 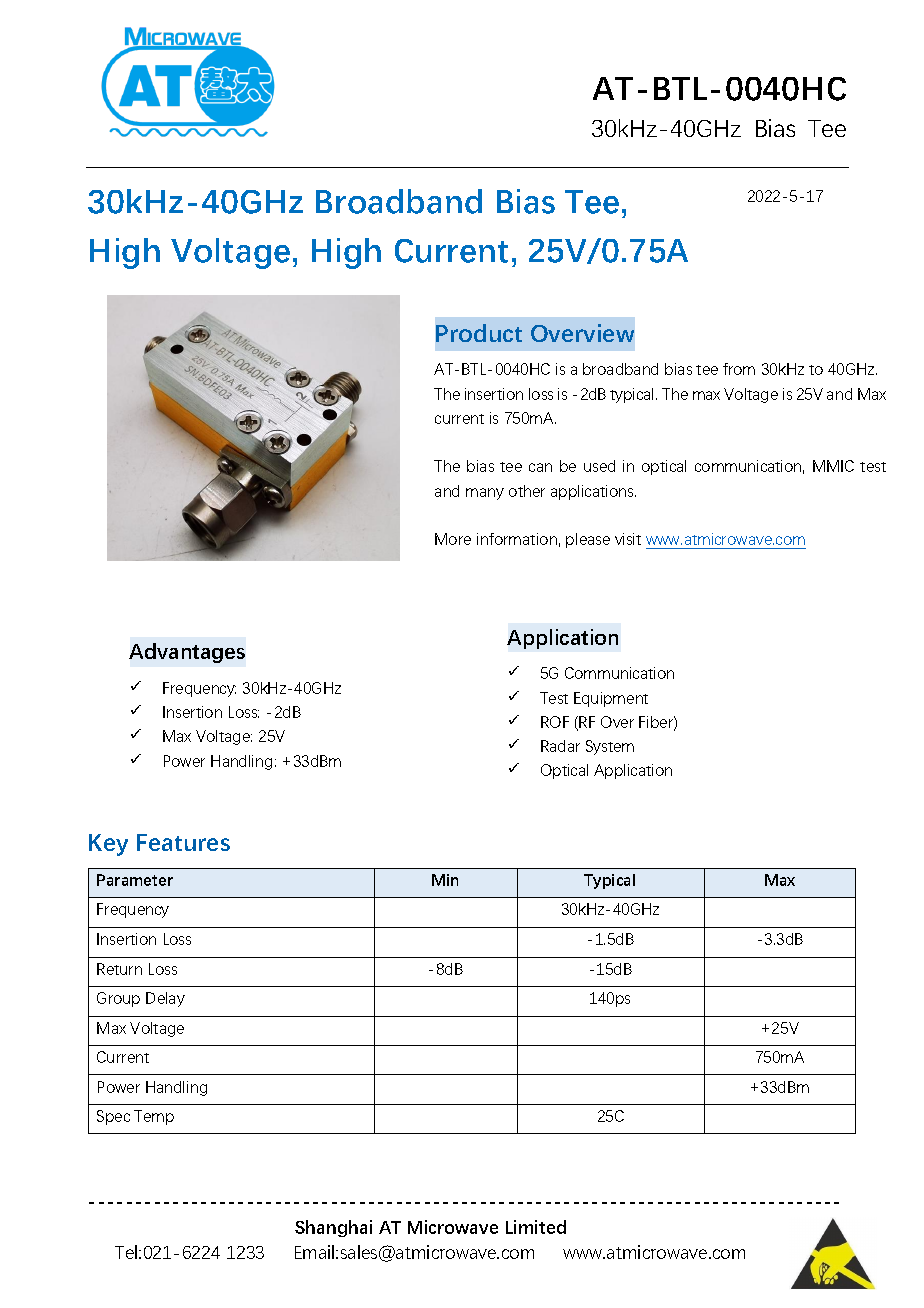 What do you see at coordinates (165, 999) in the screenshot?
I see `Delay` at bounding box center [165, 999].
